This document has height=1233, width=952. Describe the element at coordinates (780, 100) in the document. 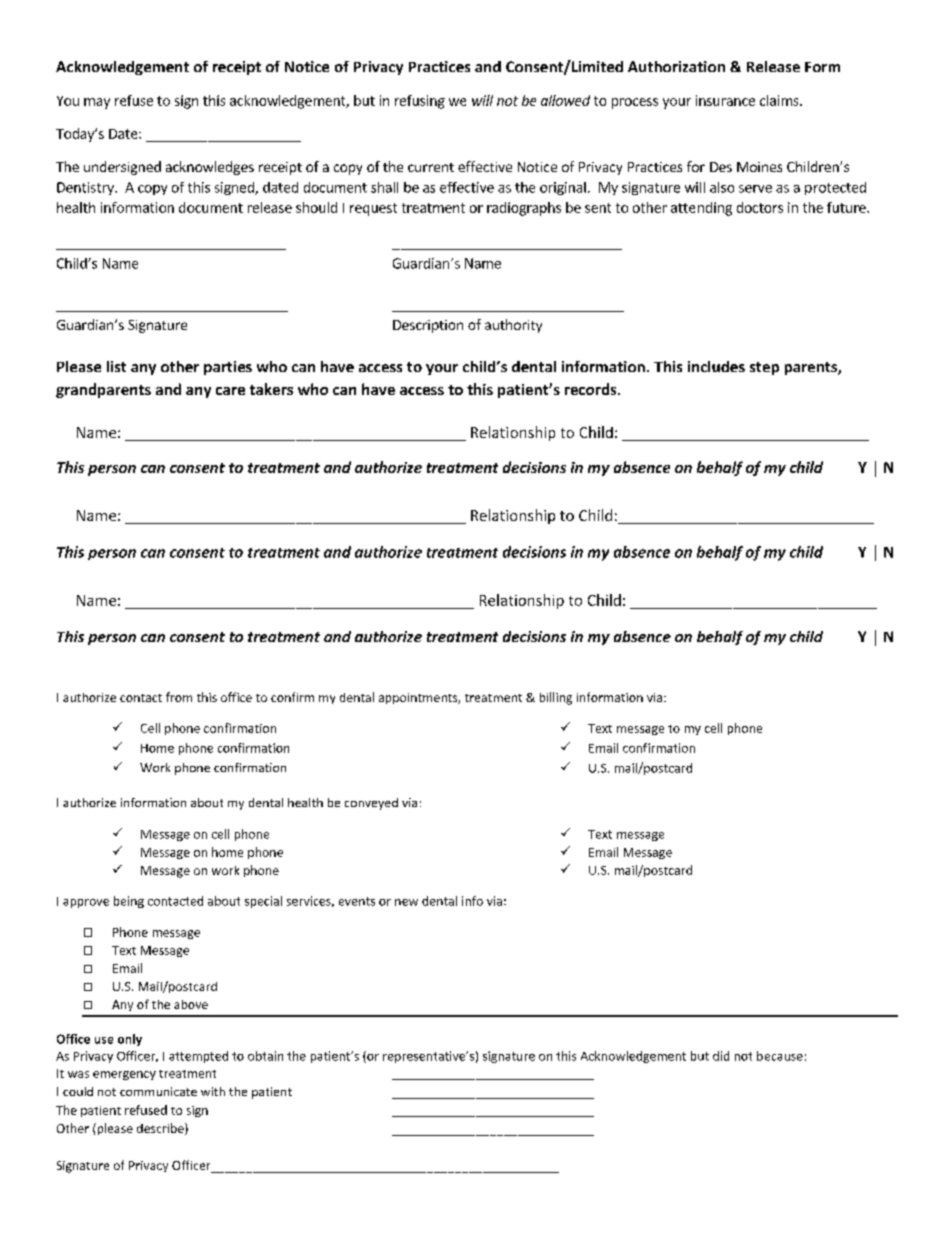

I see `claims` at that location.
